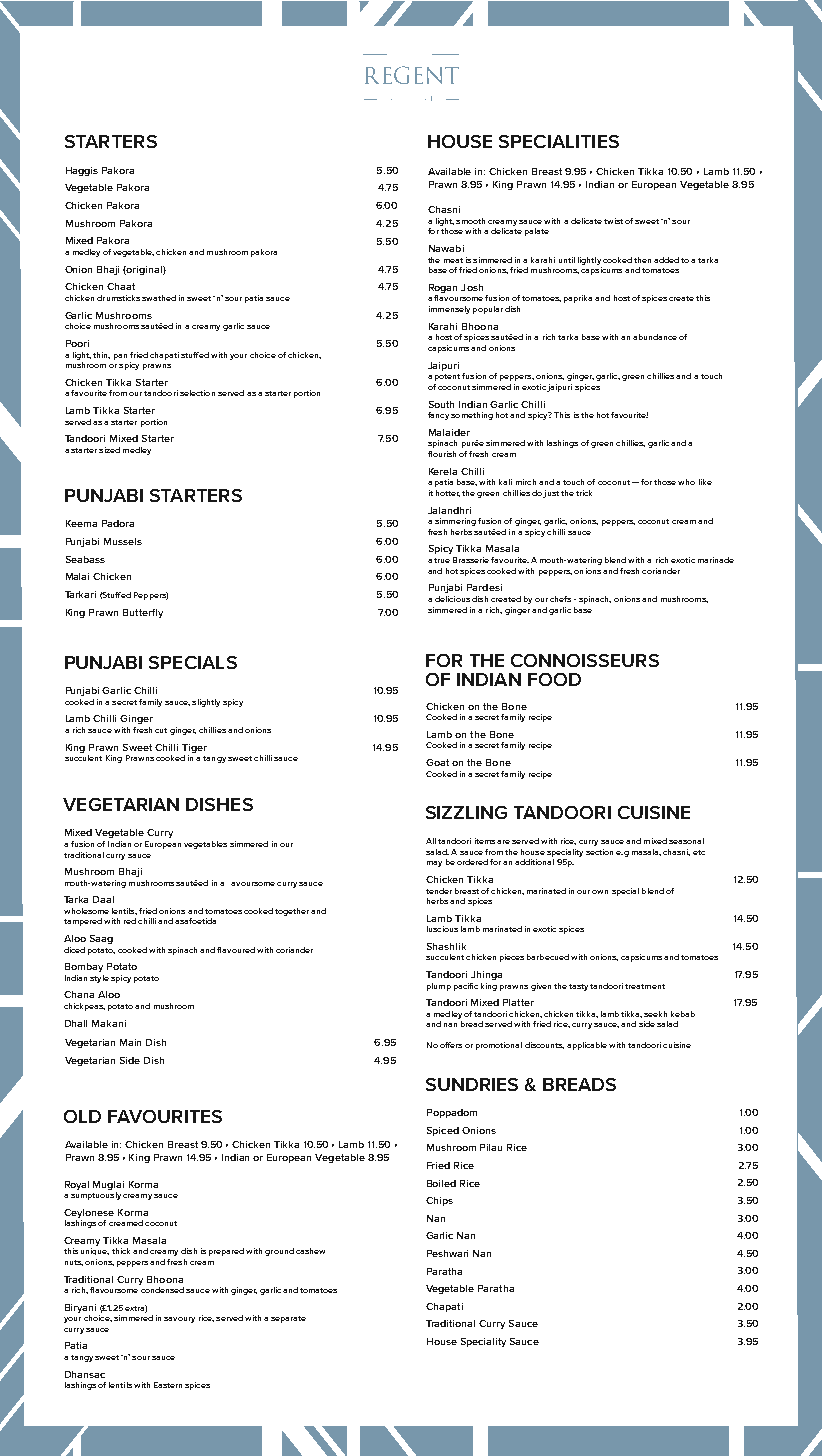 The image size is (822, 1456). I want to click on original, so click(144, 270).
